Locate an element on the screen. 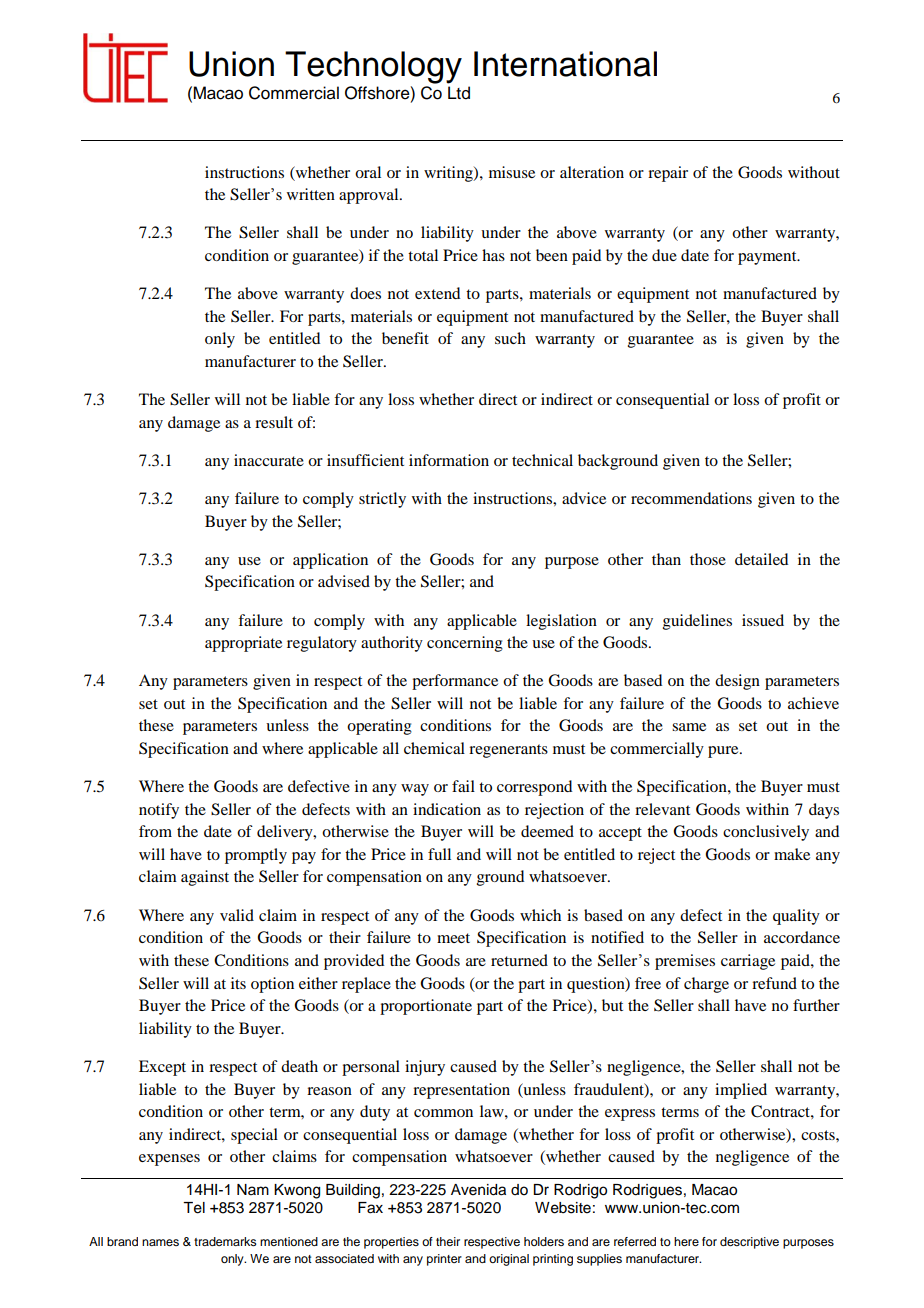 The image size is (924, 1308). design is located at coordinates (737, 682).
